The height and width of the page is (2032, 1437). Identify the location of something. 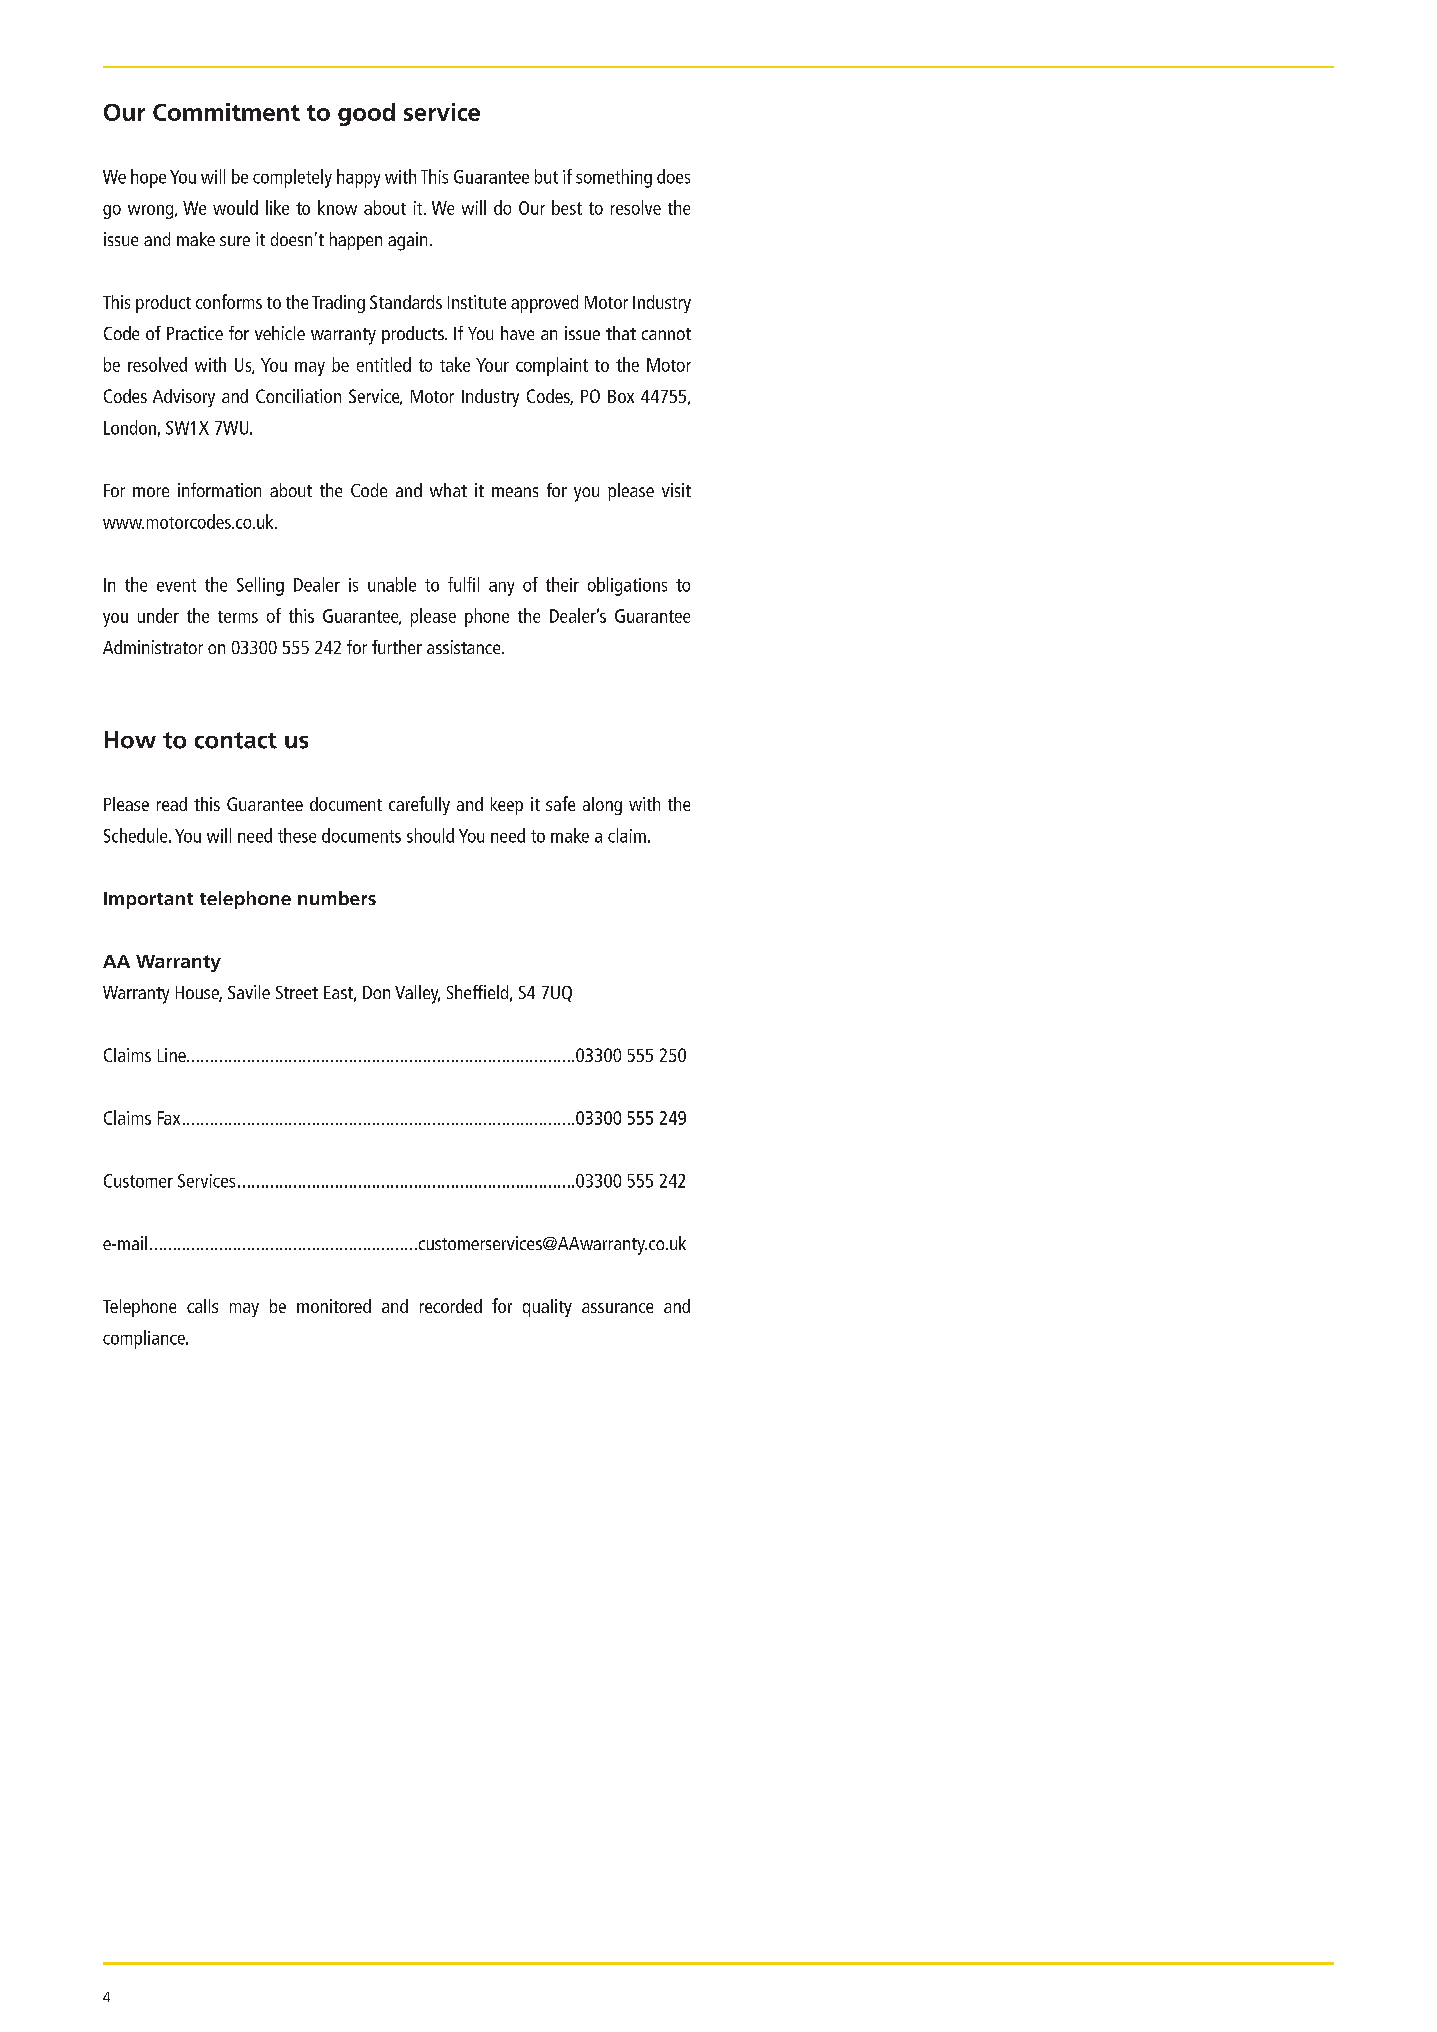
(614, 178).
